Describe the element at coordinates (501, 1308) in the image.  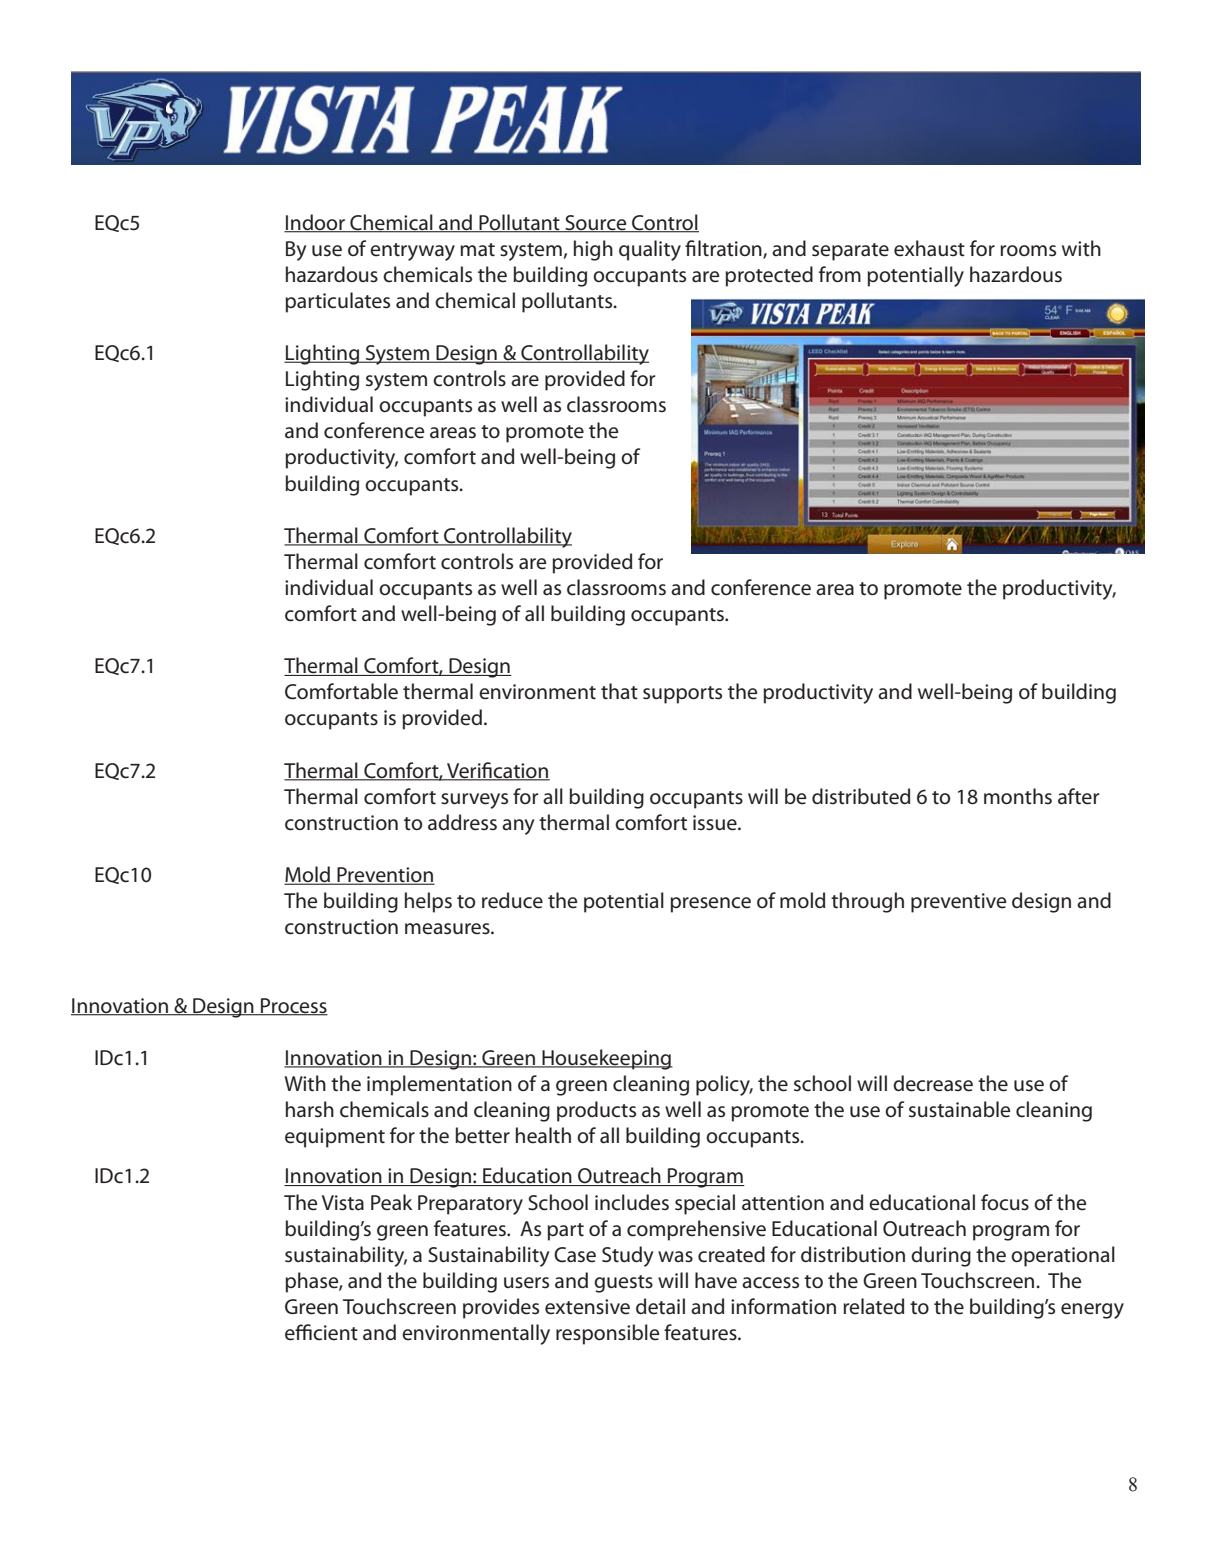
I see `provides` at that location.
